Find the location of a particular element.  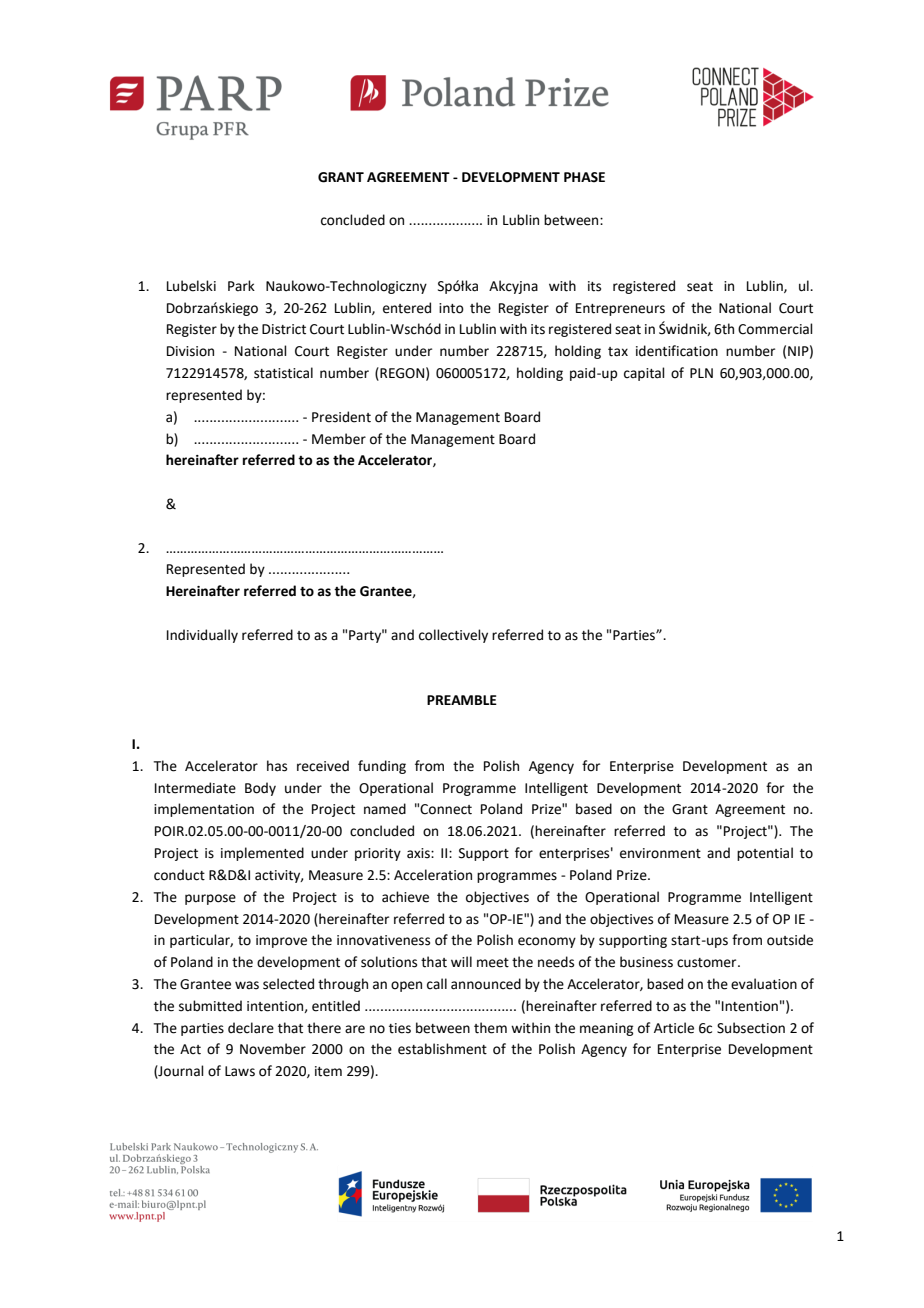

November is located at coordinates (273, 1049).
